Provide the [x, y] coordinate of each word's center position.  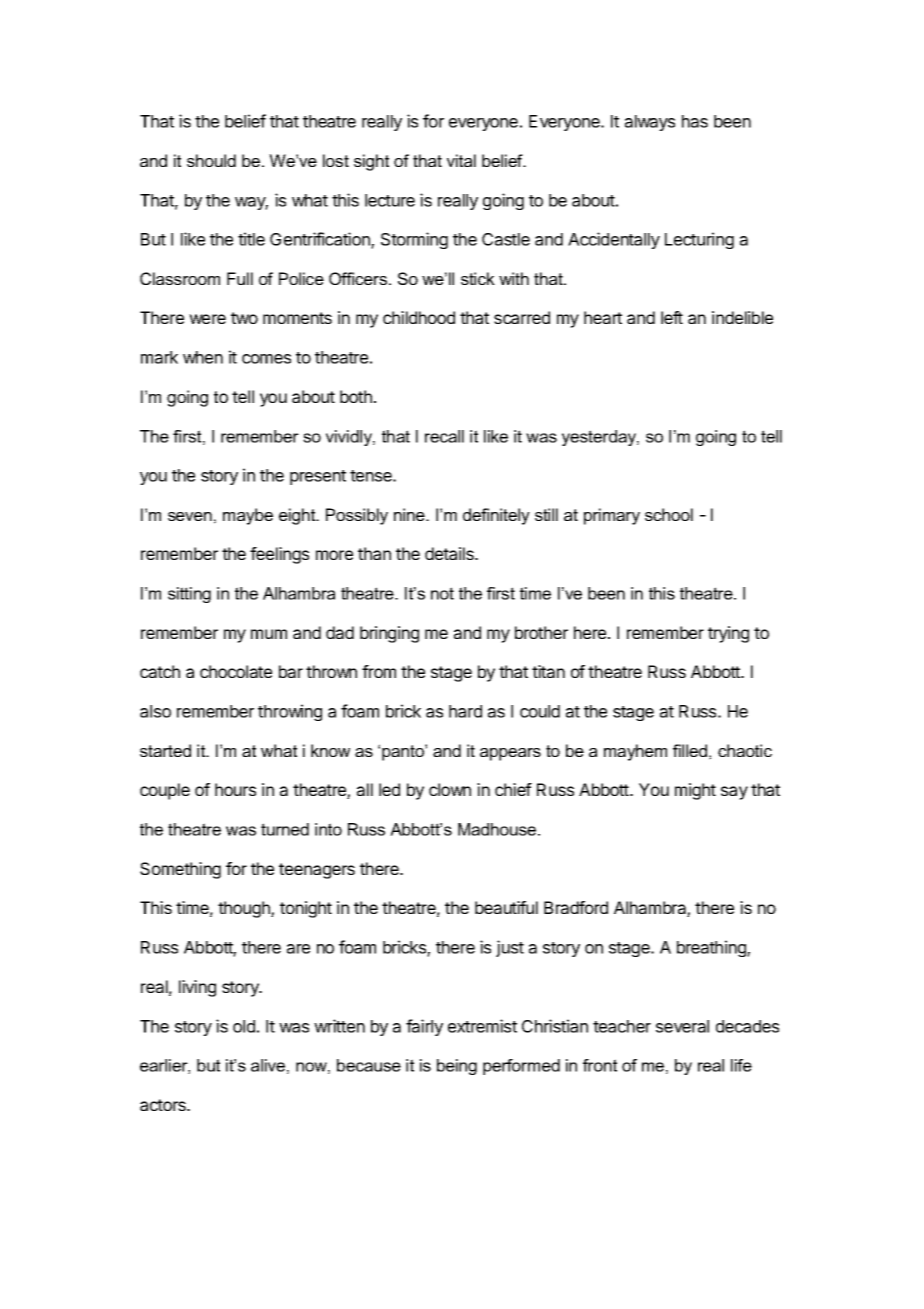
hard [465, 711]
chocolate [236, 671]
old [244, 1026]
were [207, 319]
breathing [712, 948]
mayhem [635, 752]
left [672, 317]
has [695, 121]
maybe [248, 516]
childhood [419, 317]
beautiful [506, 907]
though [245, 909]
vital [461, 160]
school [669, 514]
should [211, 160]
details [450, 553]
